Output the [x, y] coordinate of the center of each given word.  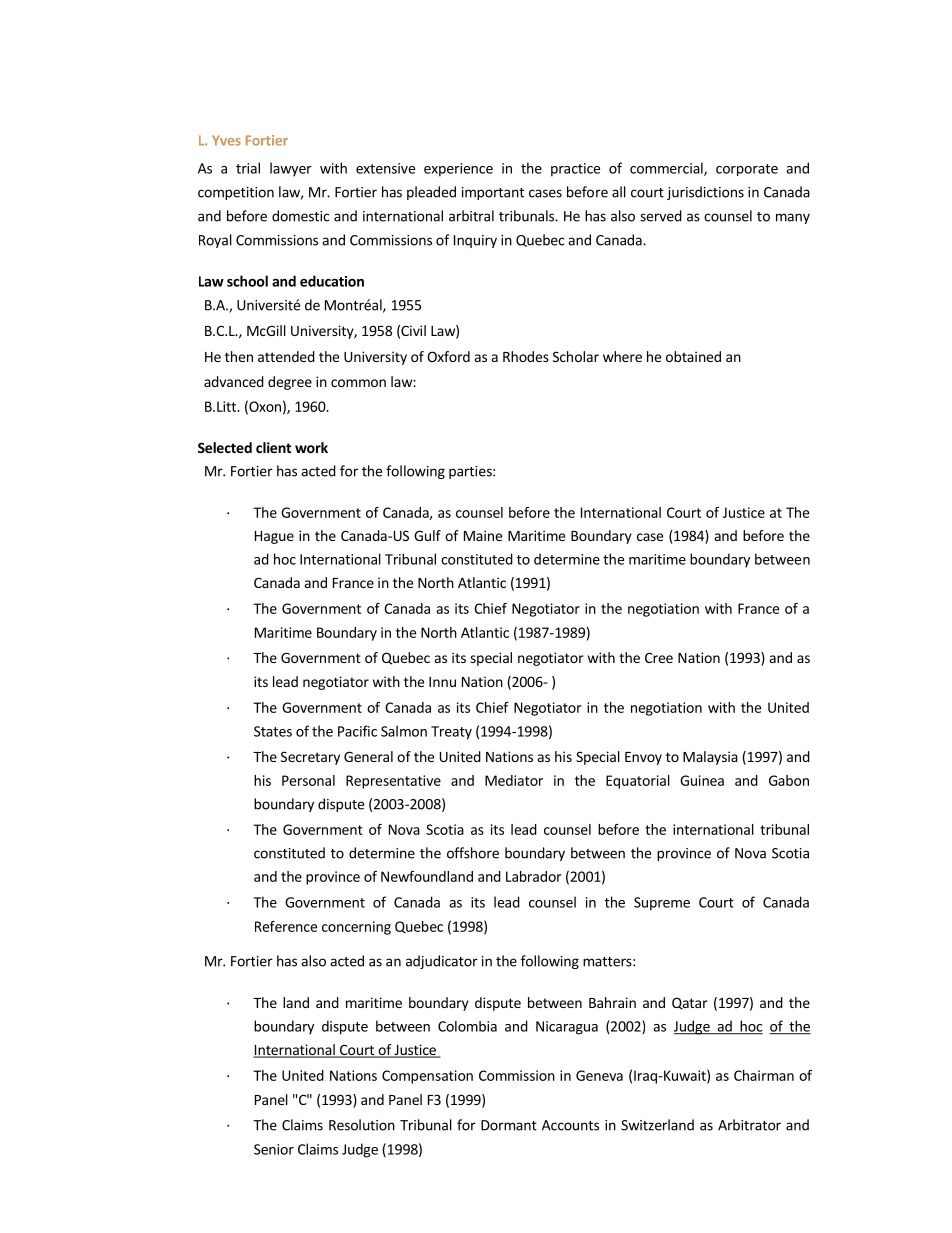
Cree [659, 657]
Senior [274, 1149]
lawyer [291, 169]
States [273, 731]
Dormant [509, 1125]
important [493, 193]
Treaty [451, 733]
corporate [747, 170]
